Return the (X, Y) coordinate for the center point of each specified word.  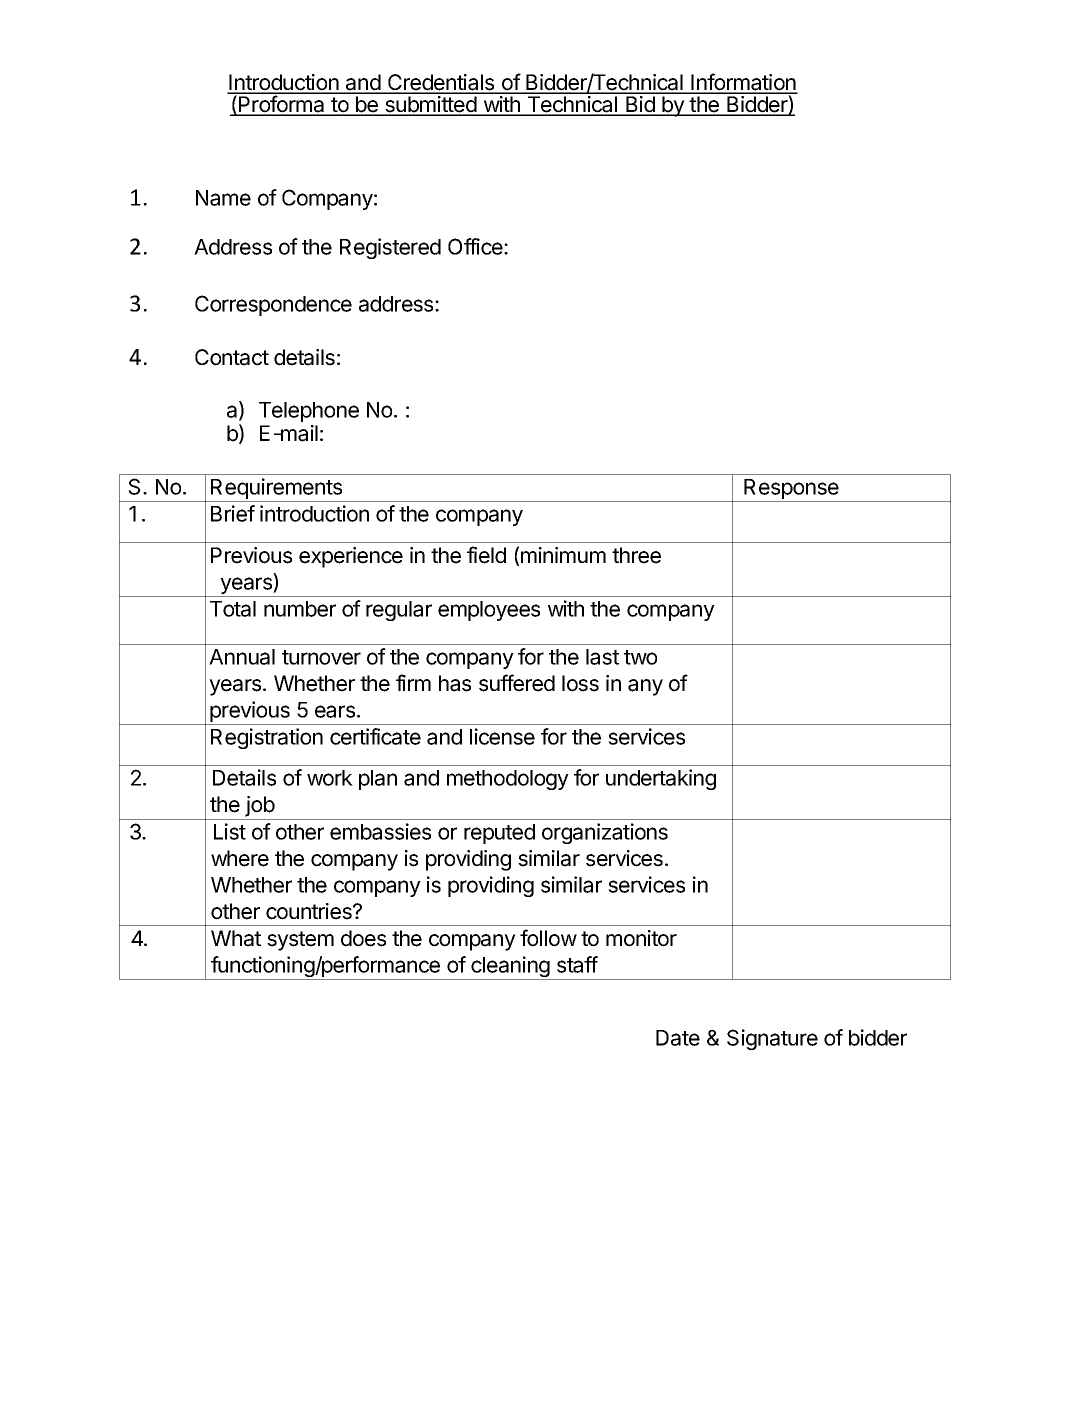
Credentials (441, 83)
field (486, 555)
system (300, 941)
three (636, 555)
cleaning (510, 968)
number (300, 609)
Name (223, 198)
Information (743, 83)
